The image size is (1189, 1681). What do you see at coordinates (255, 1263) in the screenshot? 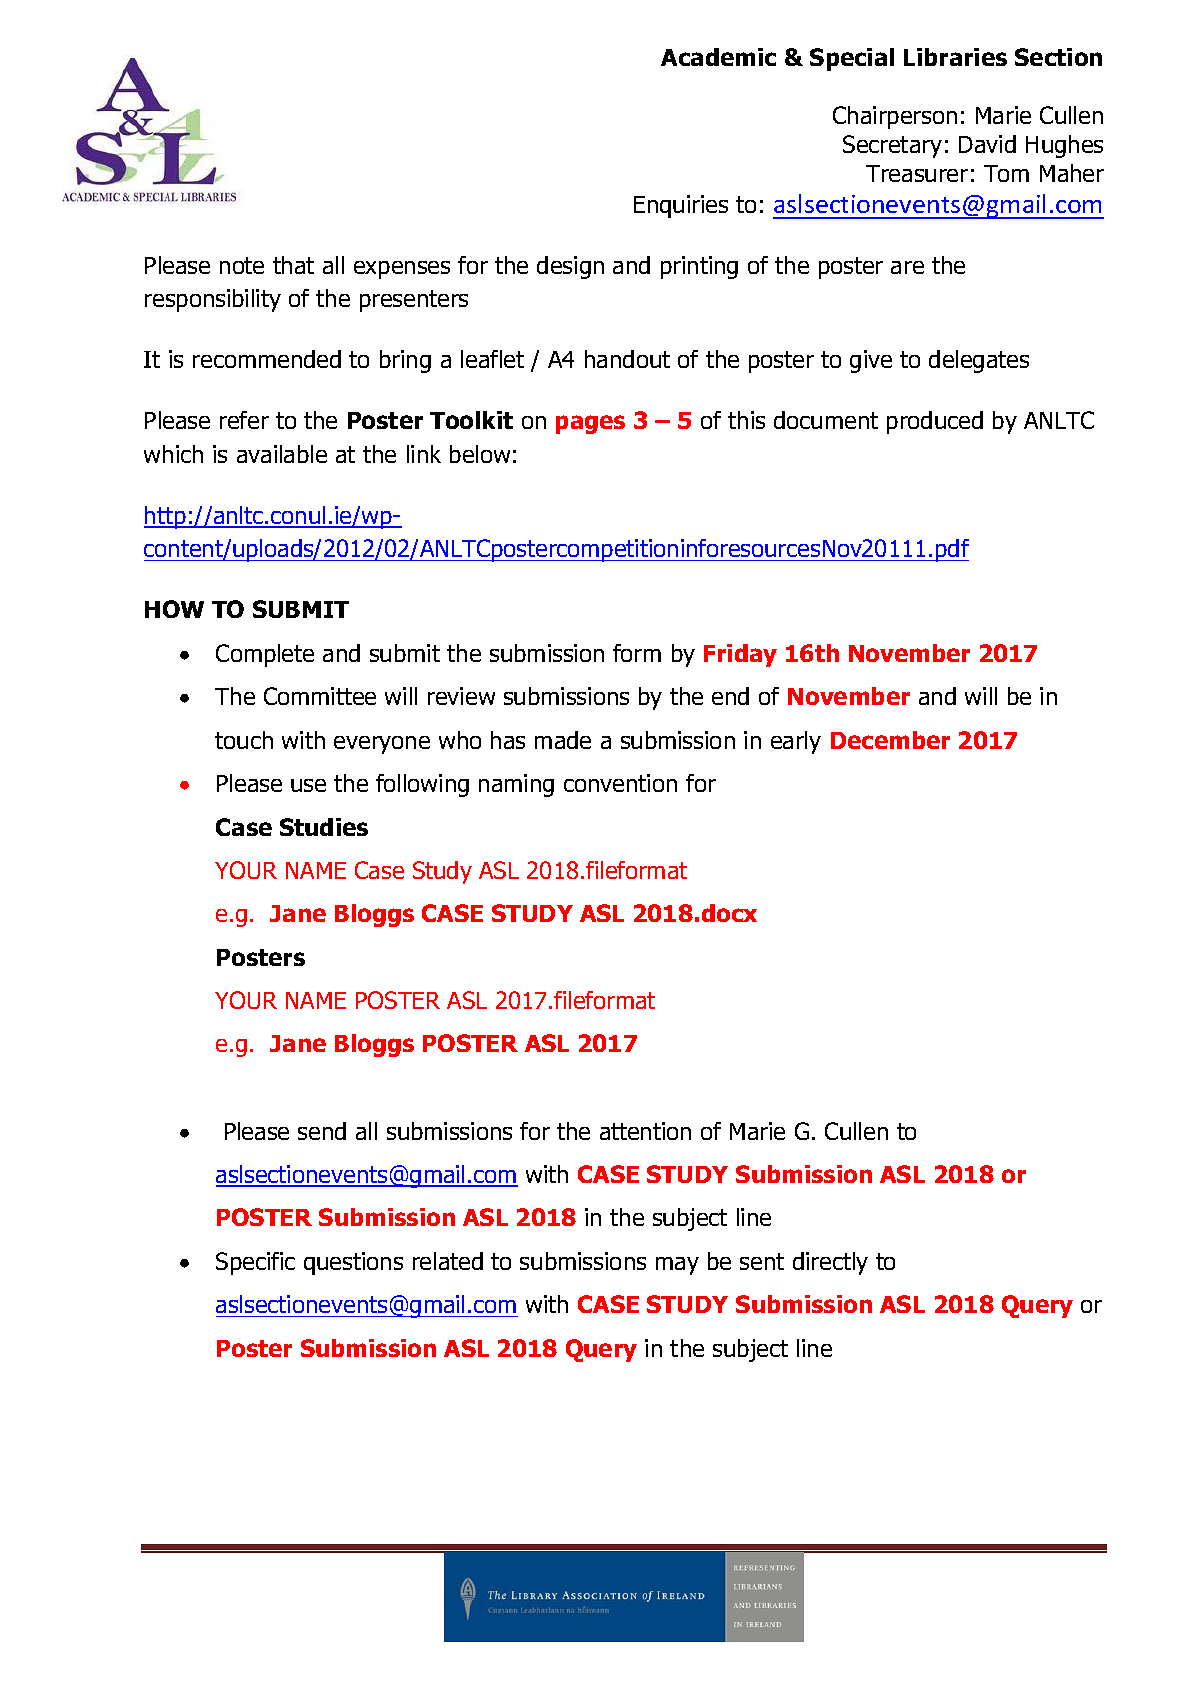
I see `Specific` at bounding box center [255, 1263].
